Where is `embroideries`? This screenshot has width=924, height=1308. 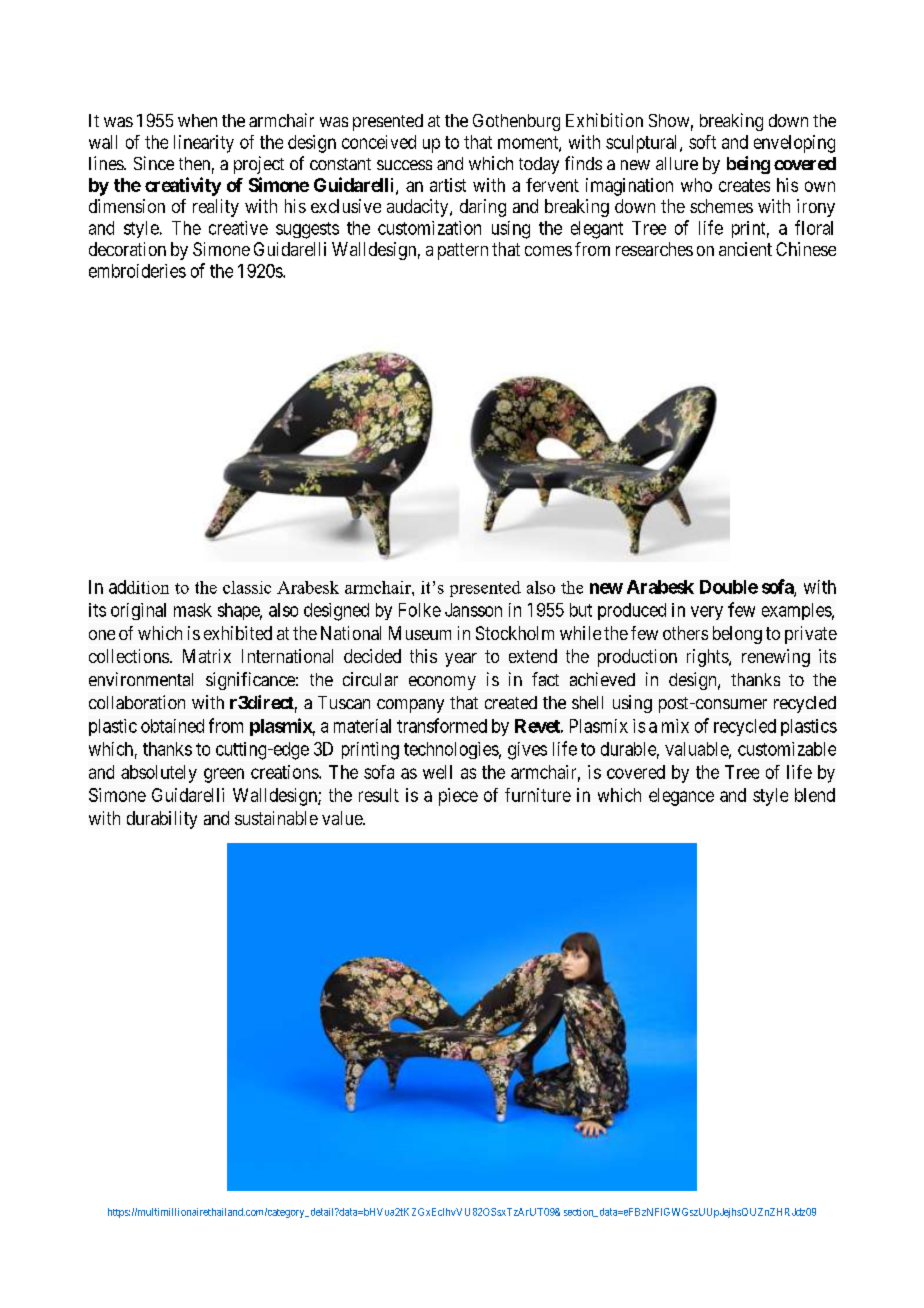
embroideries is located at coordinates (137, 271).
